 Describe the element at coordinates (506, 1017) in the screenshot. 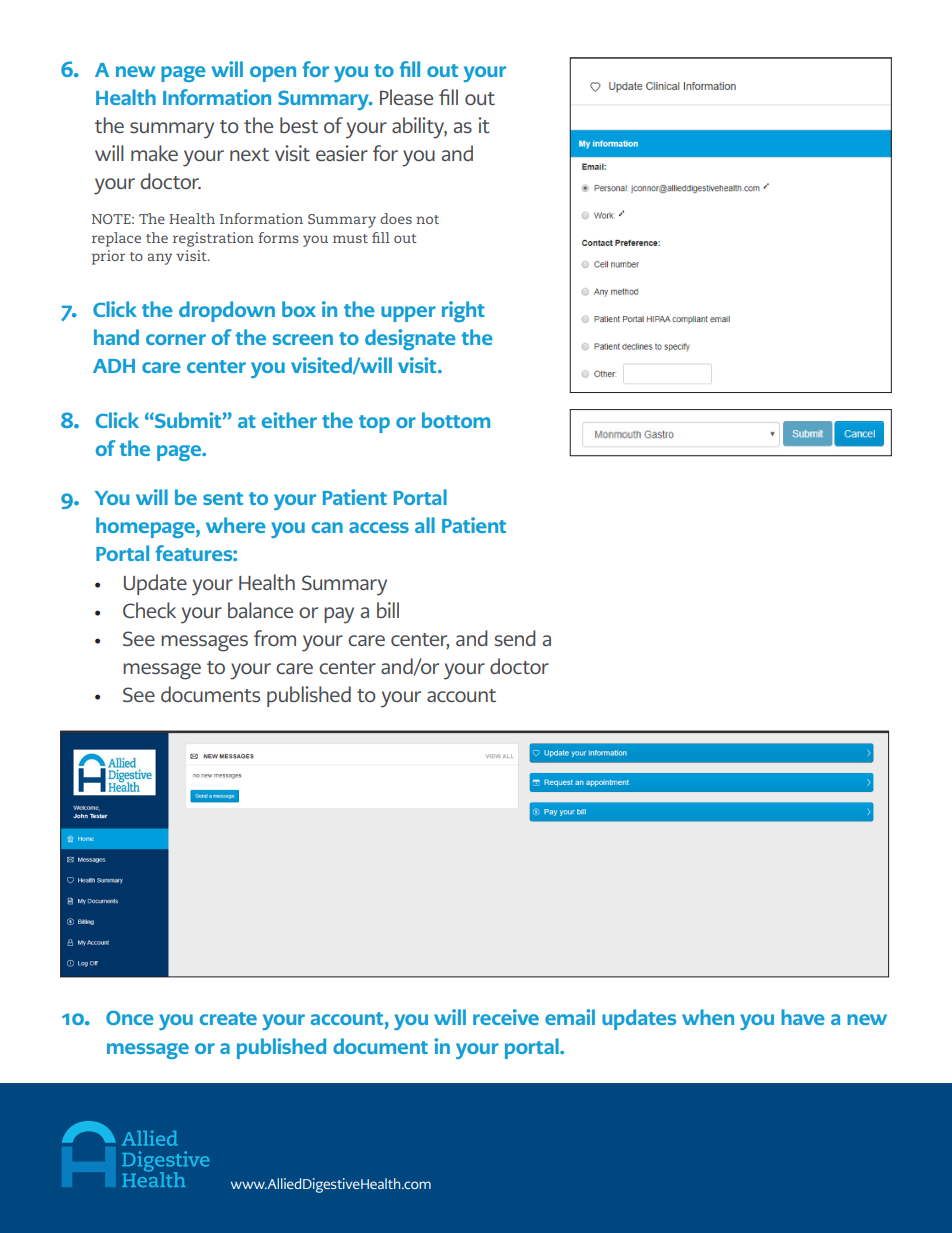

I see `receive` at that location.
